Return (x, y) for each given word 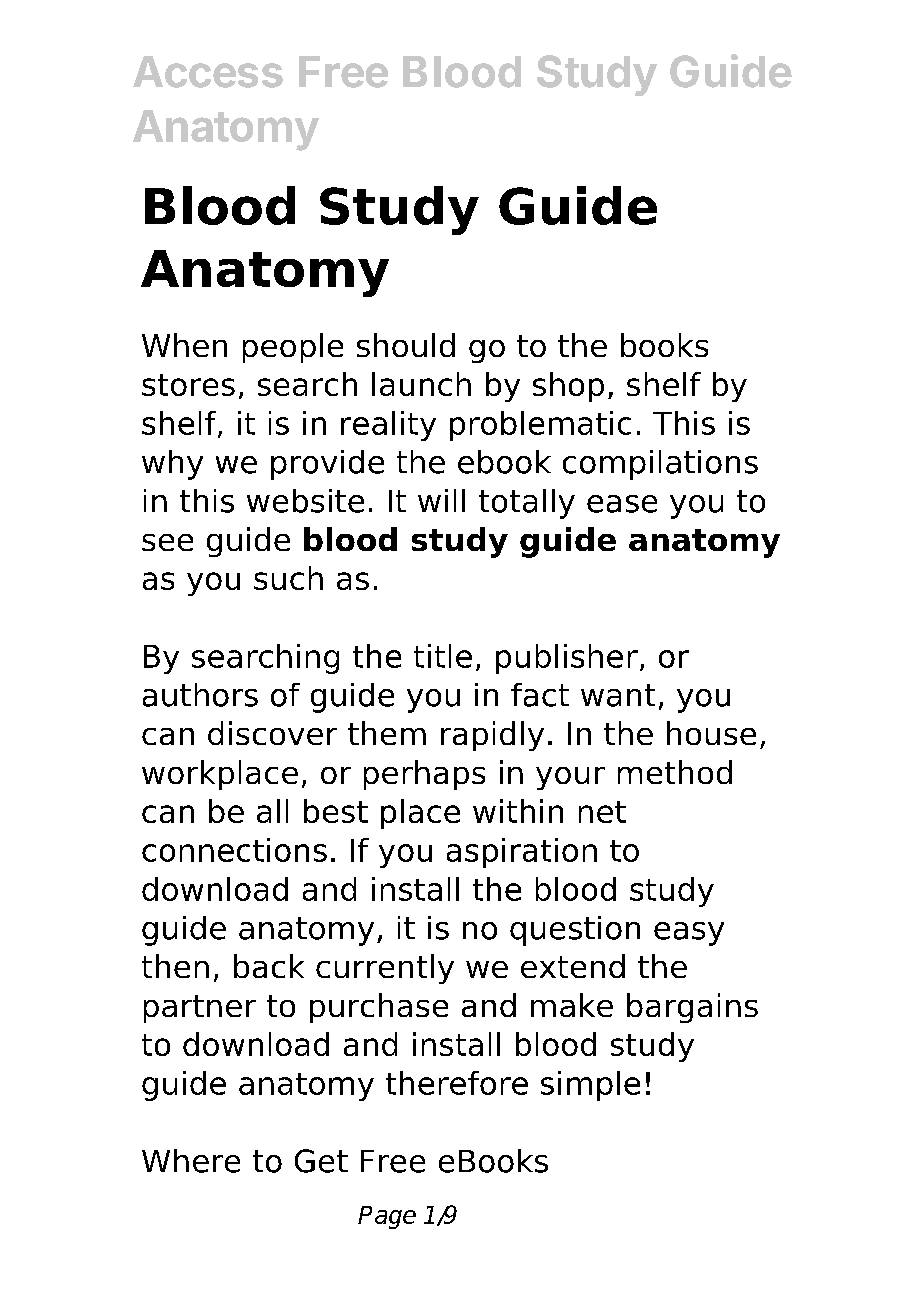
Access (208, 72)
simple (590, 1086)
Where (191, 1161)
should (406, 345)
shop (568, 387)
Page (387, 1217)
